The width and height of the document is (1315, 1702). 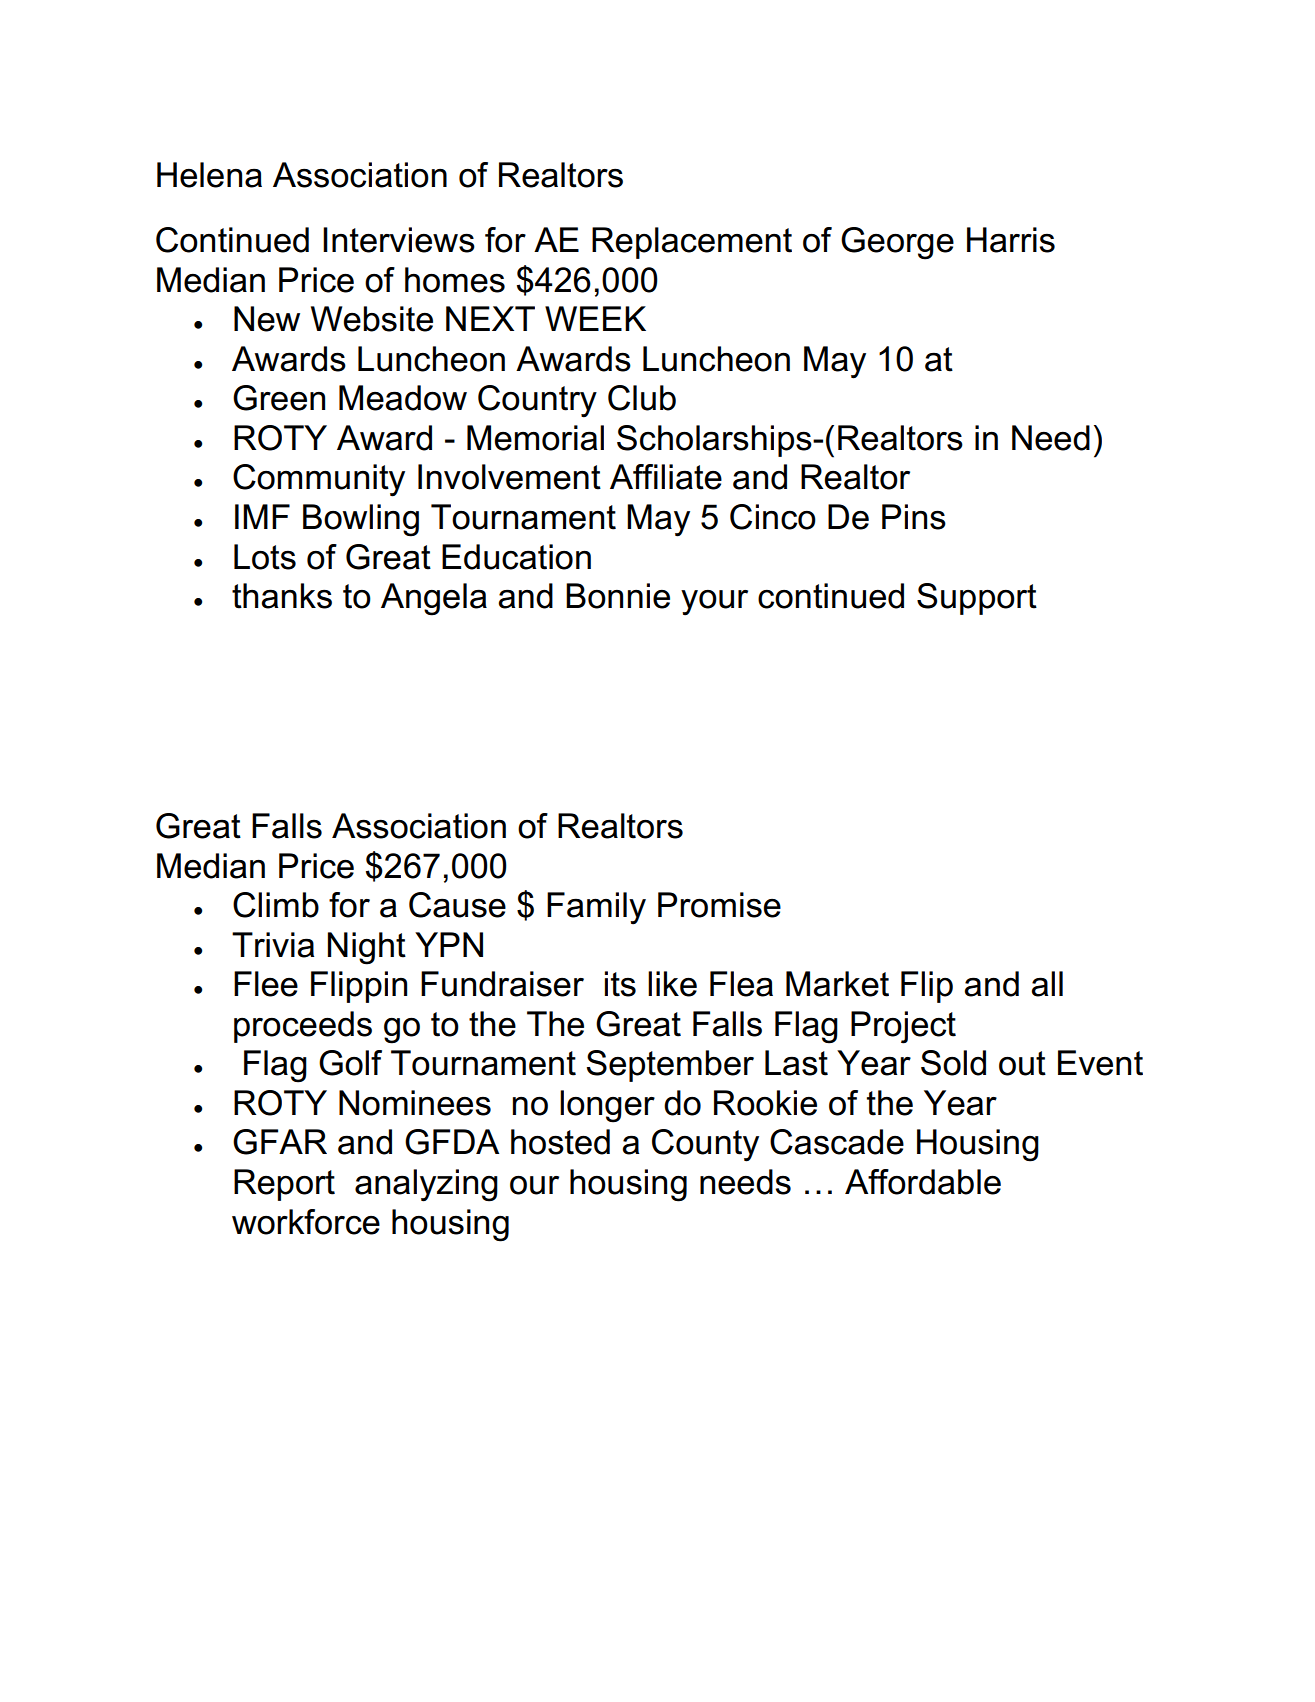 What do you see at coordinates (692, 243) in the document?
I see `Replacement` at bounding box center [692, 243].
